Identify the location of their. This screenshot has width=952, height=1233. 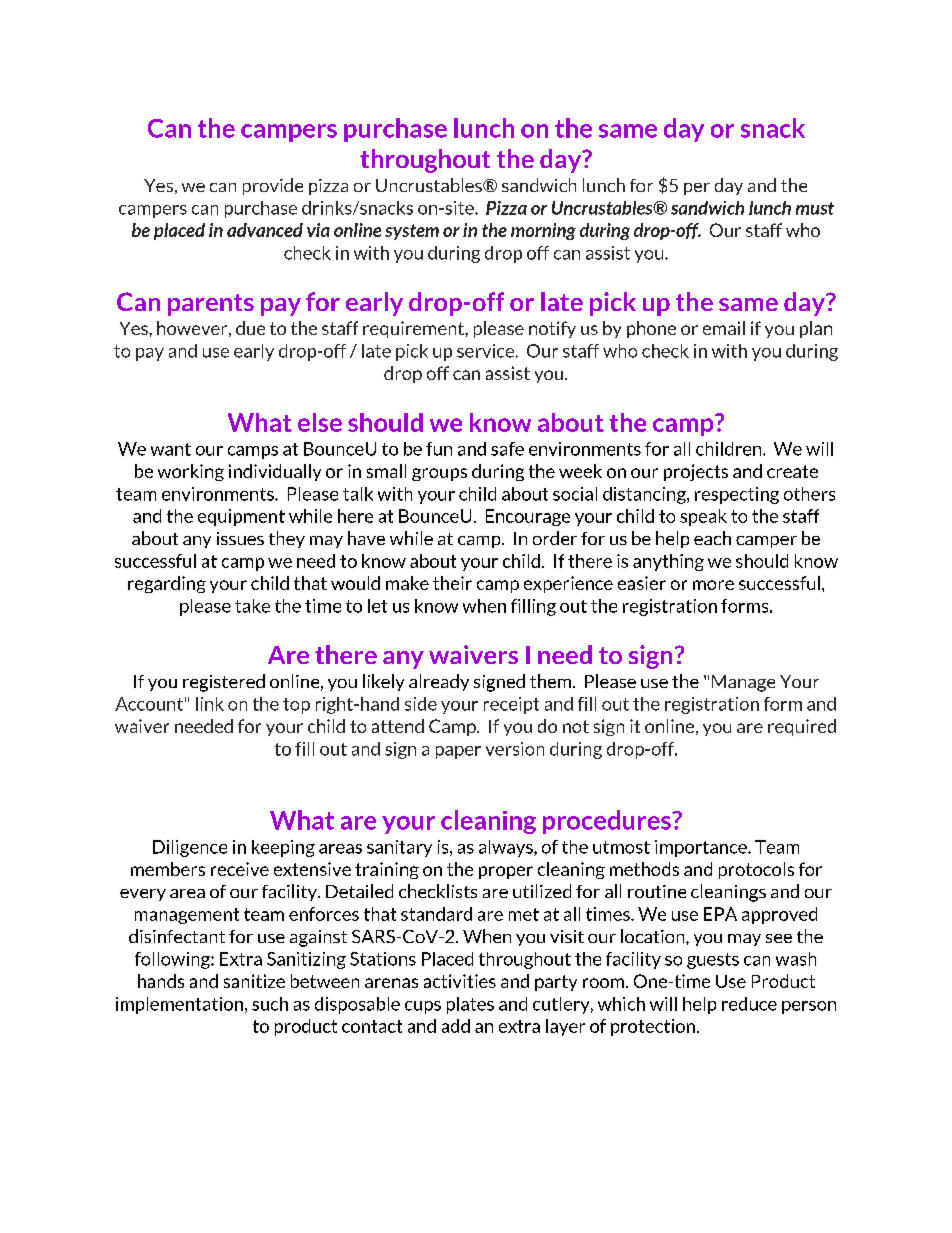
(452, 583).
